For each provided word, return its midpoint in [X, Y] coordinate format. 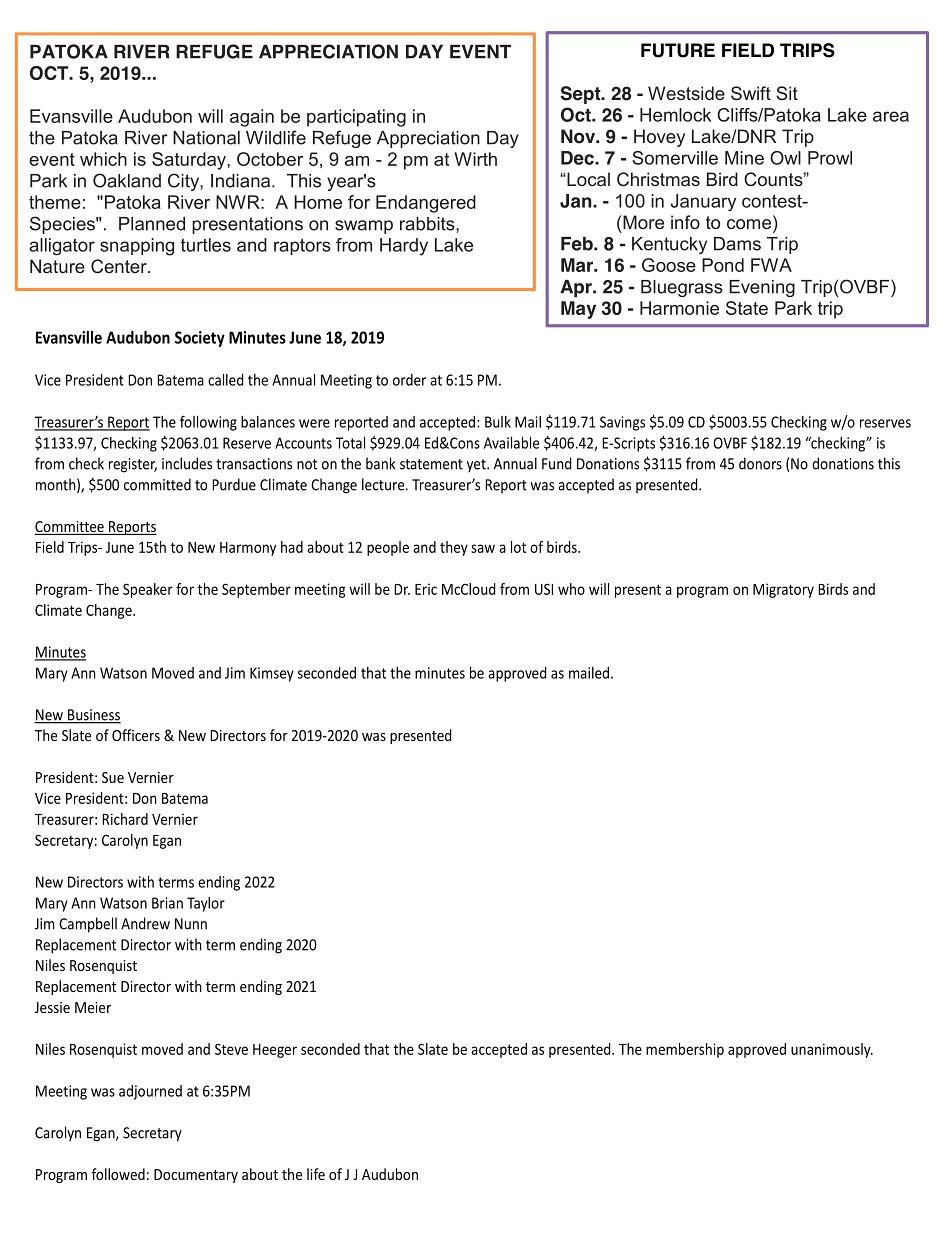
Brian [167, 903]
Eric [426, 589]
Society [200, 339]
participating [356, 118]
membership [685, 1050]
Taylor [206, 904]
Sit [787, 93]
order [409, 380]
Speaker [148, 590]
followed [118, 1174]
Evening [762, 288]
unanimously [832, 1050]
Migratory [783, 590]
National [206, 138]
